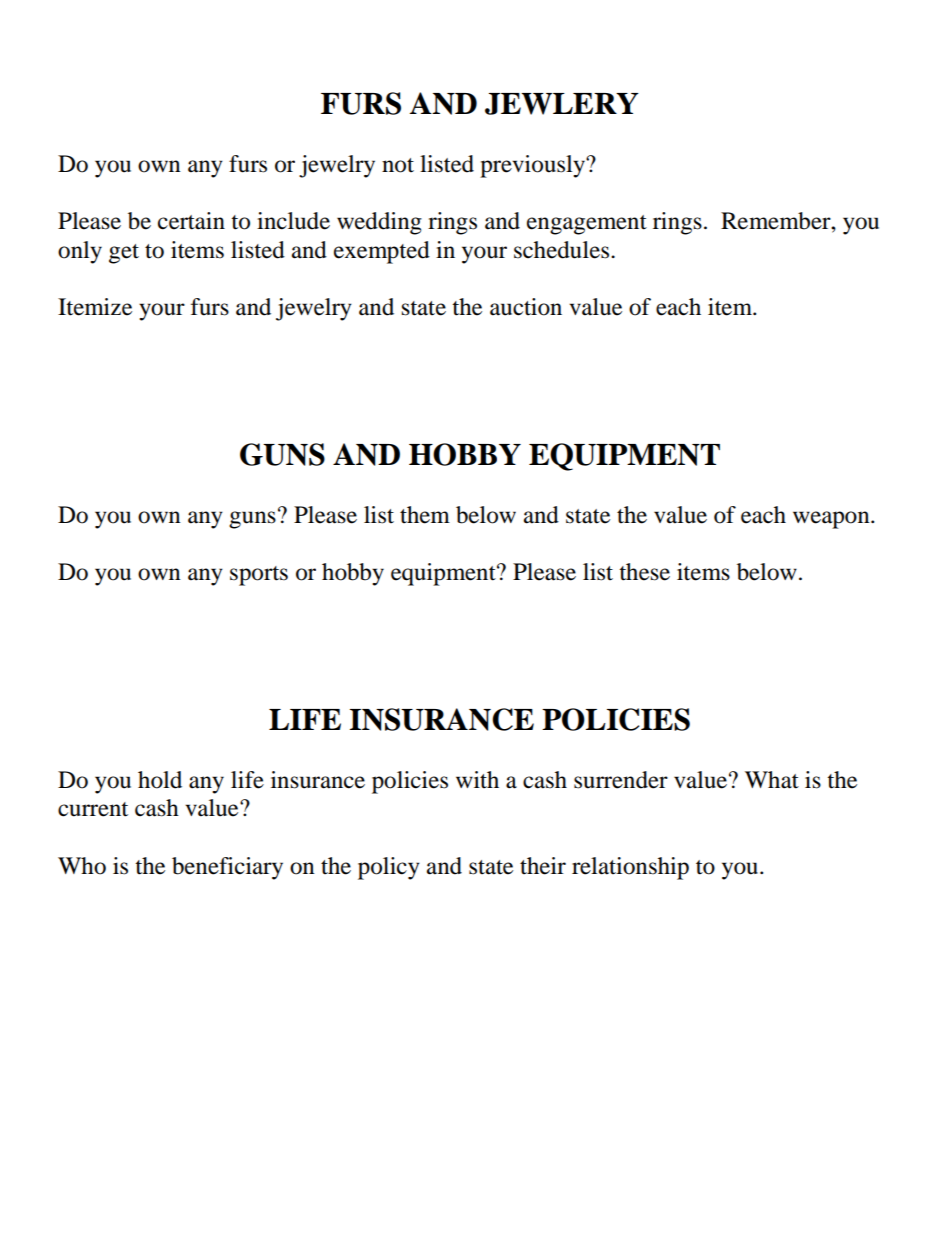 This screenshot has height=1233, width=952. What do you see at coordinates (389, 868) in the screenshot?
I see `policy` at bounding box center [389, 868].
